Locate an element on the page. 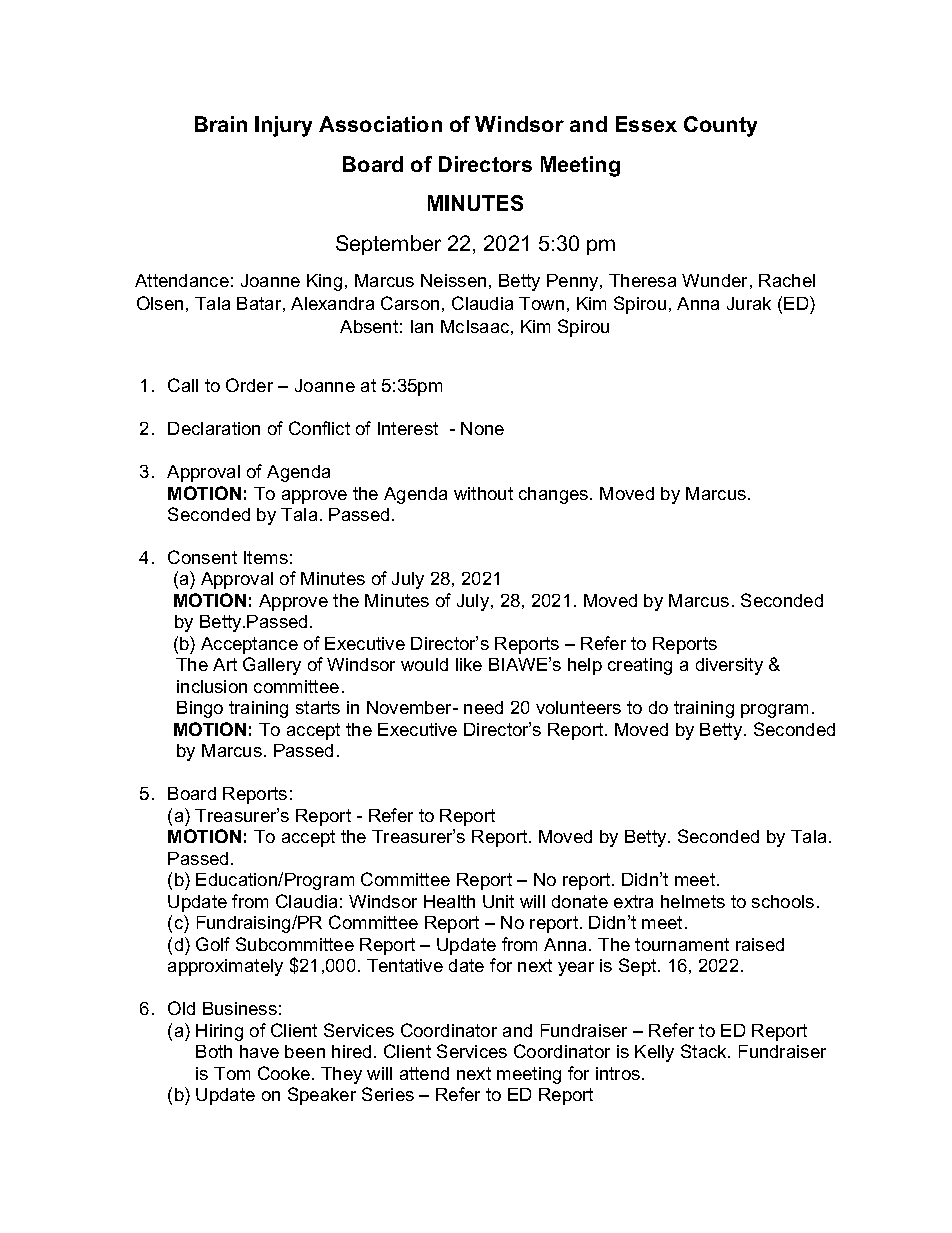  like is located at coordinates (469, 664).
